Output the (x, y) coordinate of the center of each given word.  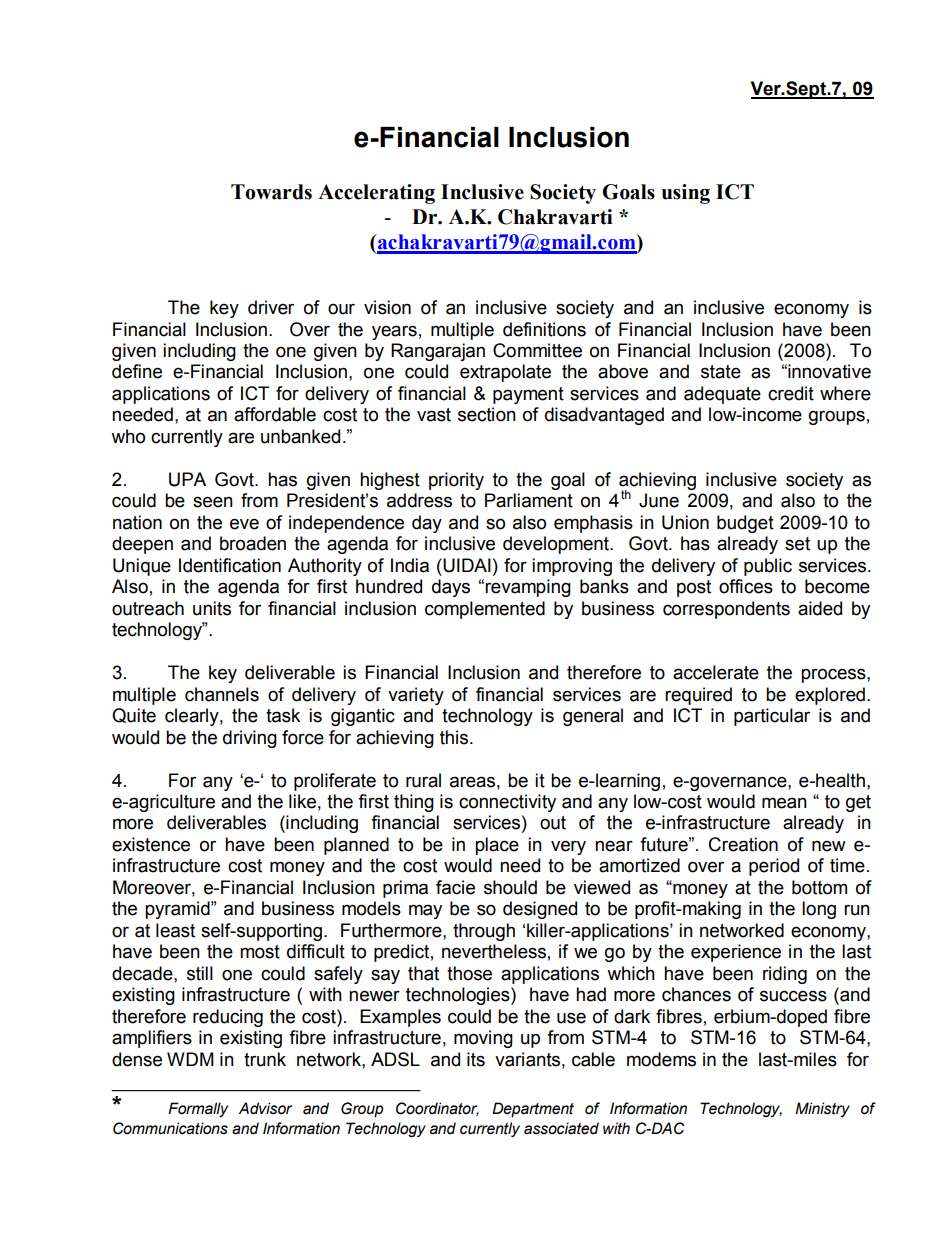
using (686, 194)
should (510, 887)
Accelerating (376, 194)
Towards (271, 192)
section (487, 414)
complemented (485, 610)
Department (533, 1109)
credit (791, 393)
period (774, 867)
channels (222, 694)
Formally (198, 1109)
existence (151, 844)
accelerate (716, 672)
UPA (187, 479)
